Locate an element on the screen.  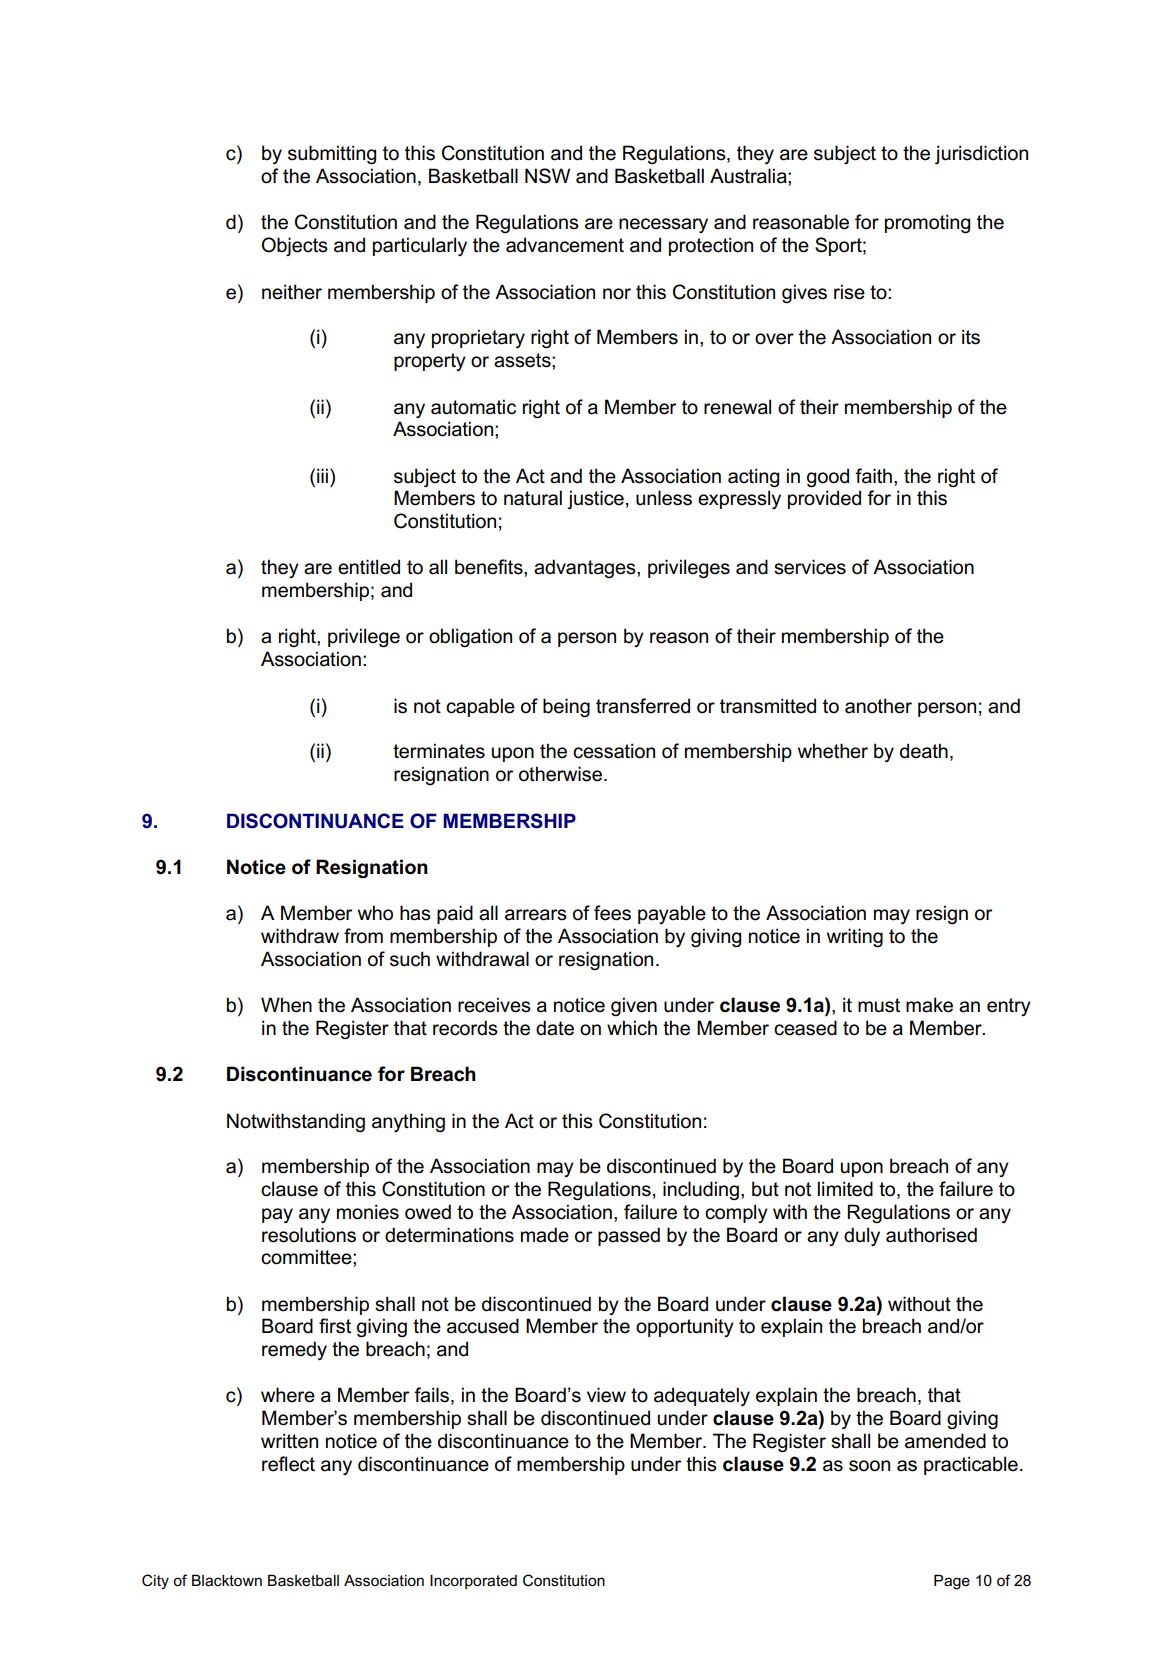
Page is located at coordinates (952, 1582).
